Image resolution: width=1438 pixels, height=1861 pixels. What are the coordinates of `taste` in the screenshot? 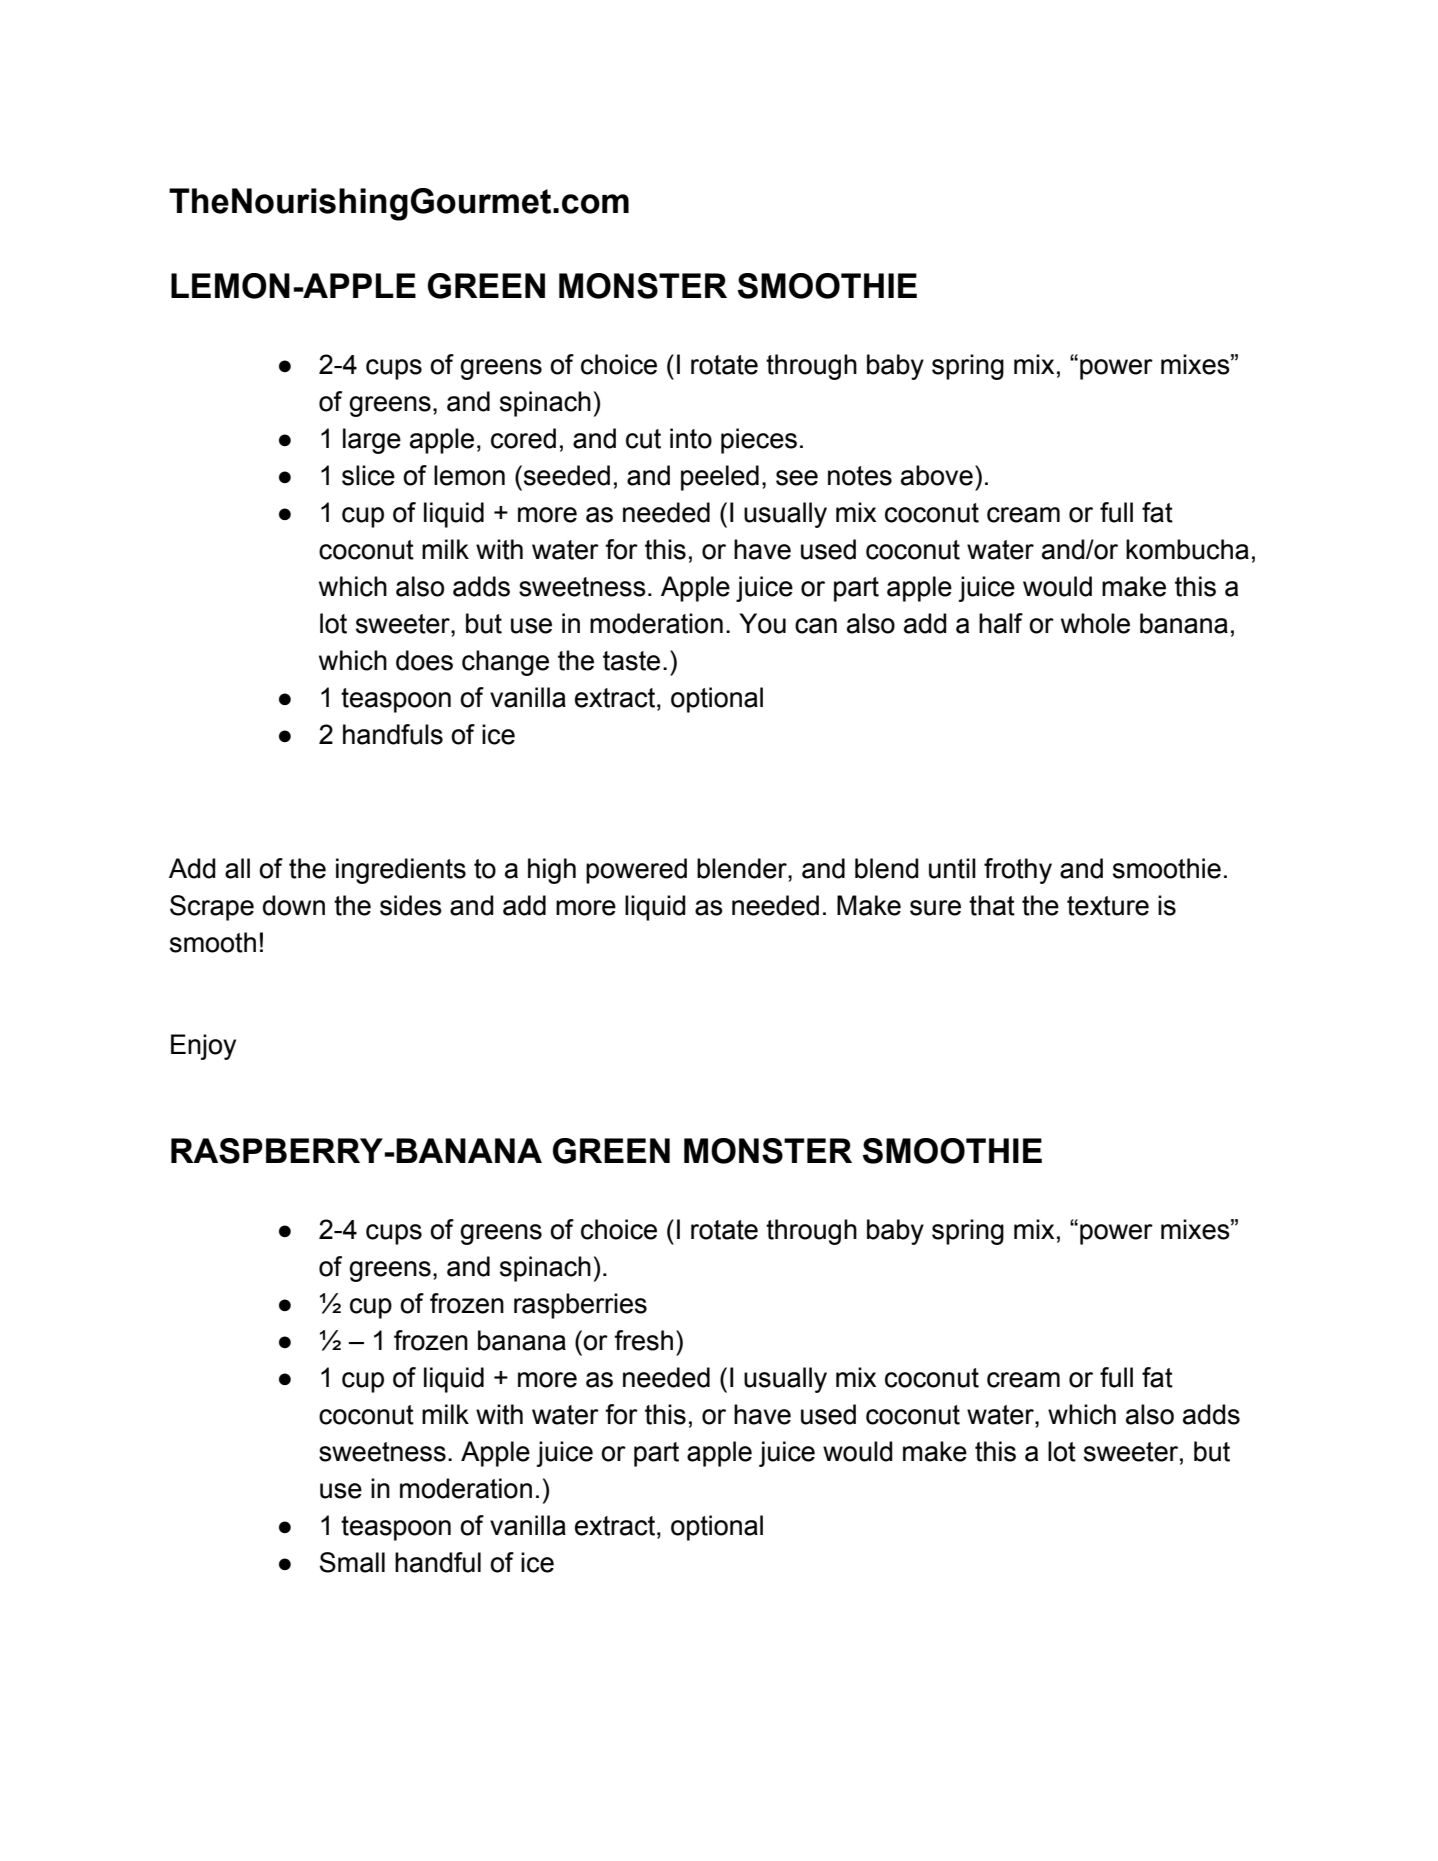 It's located at (631, 661).
